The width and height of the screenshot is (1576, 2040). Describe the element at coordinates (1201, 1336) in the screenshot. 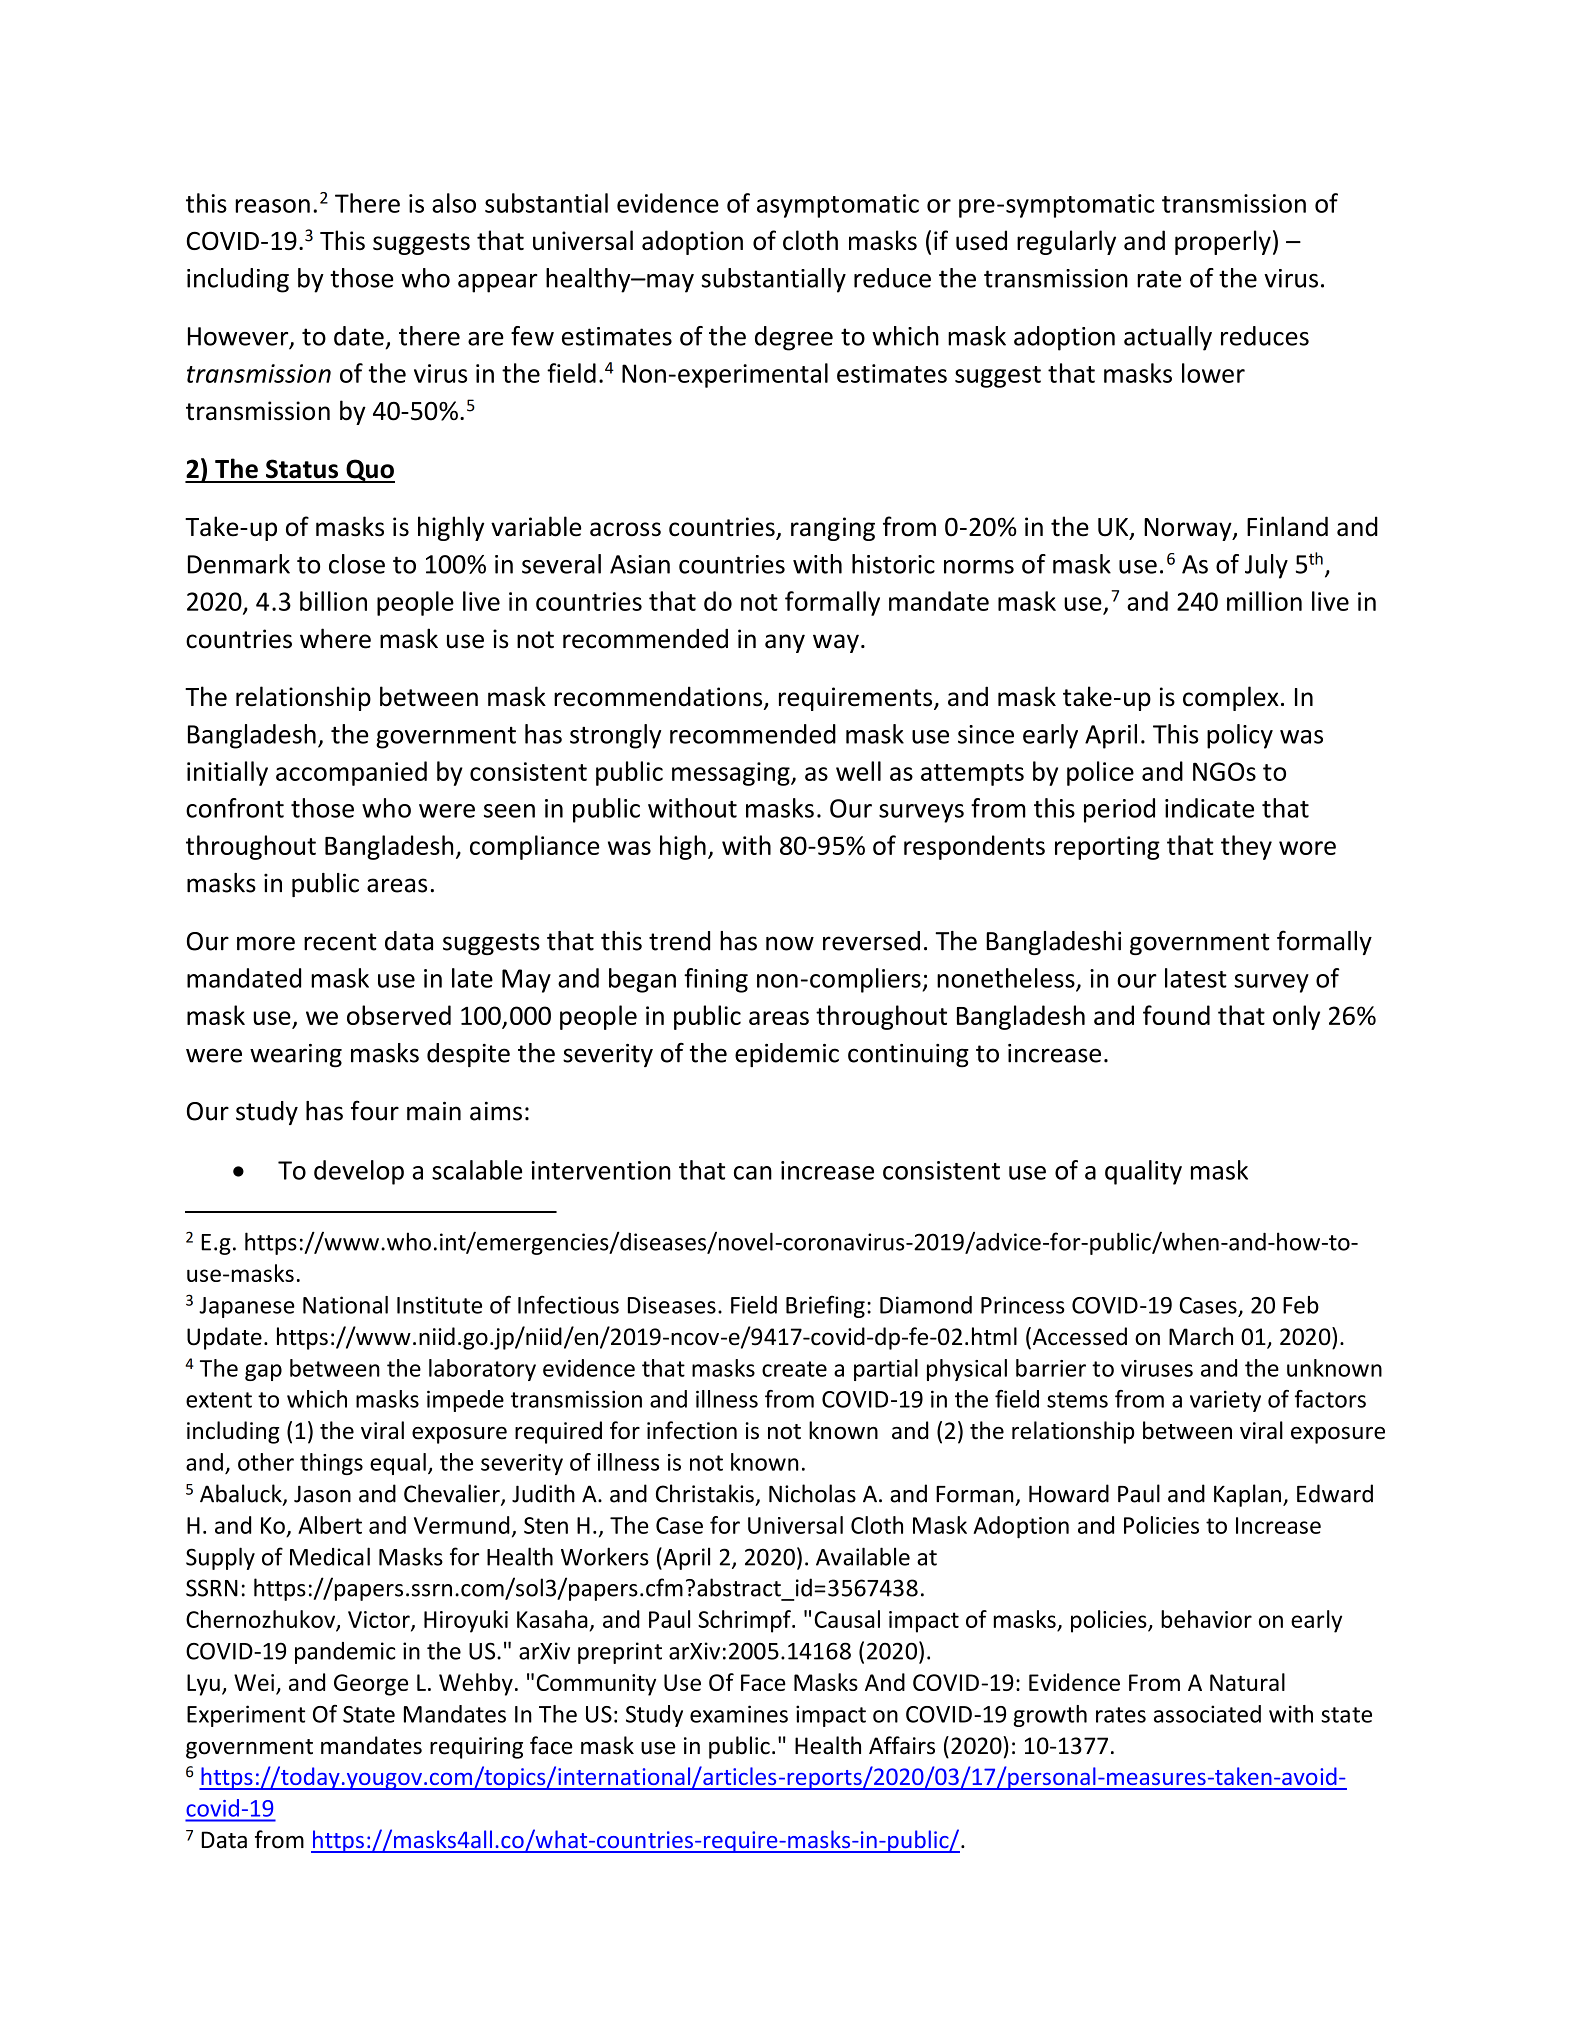

I see `March` at that location.
